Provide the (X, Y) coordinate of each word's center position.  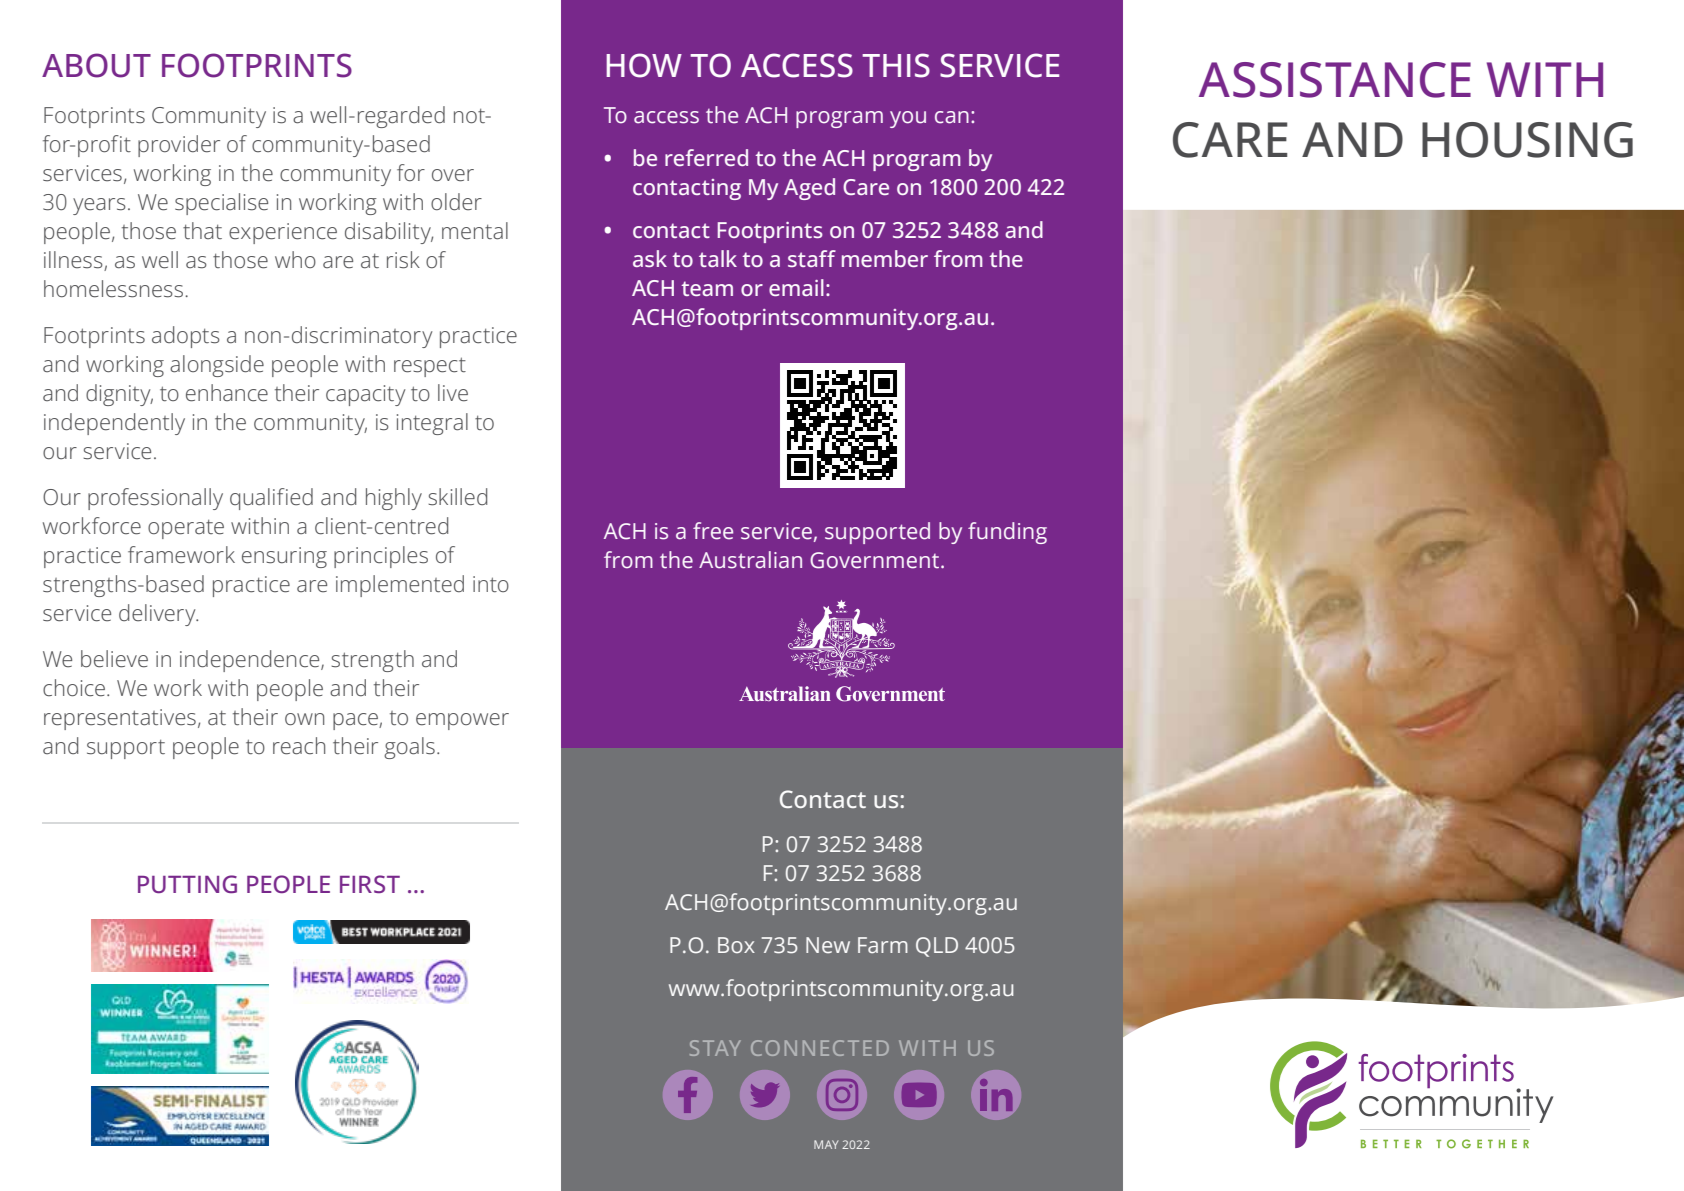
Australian (750, 560)
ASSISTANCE (1335, 80)
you (908, 119)
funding (1007, 533)
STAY (715, 1048)
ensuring (284, 557)
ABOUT (96, 65)
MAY (826, 1144)
